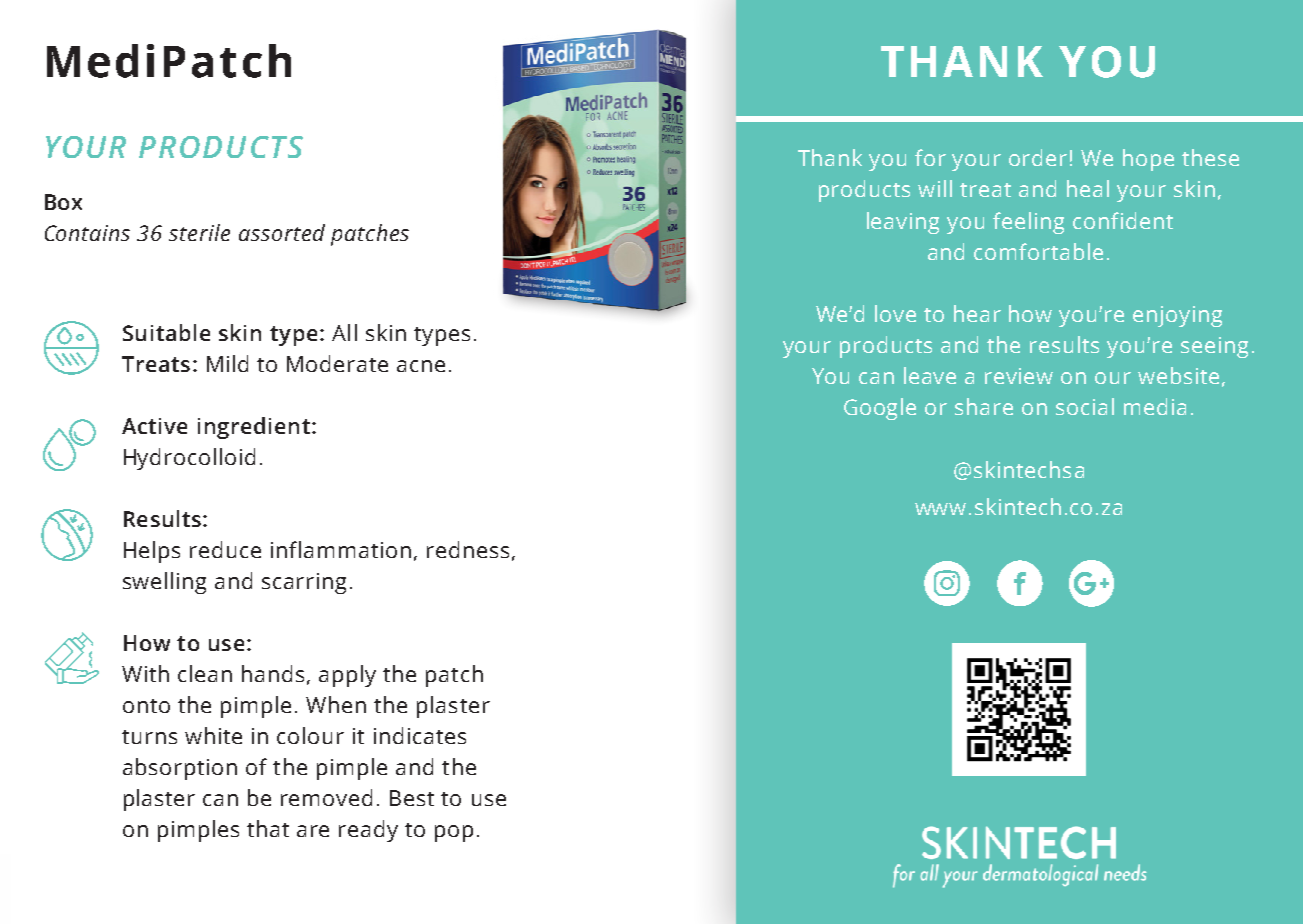 This image has width=1303, height=924. I want to click on Best, so click(412, 798).
